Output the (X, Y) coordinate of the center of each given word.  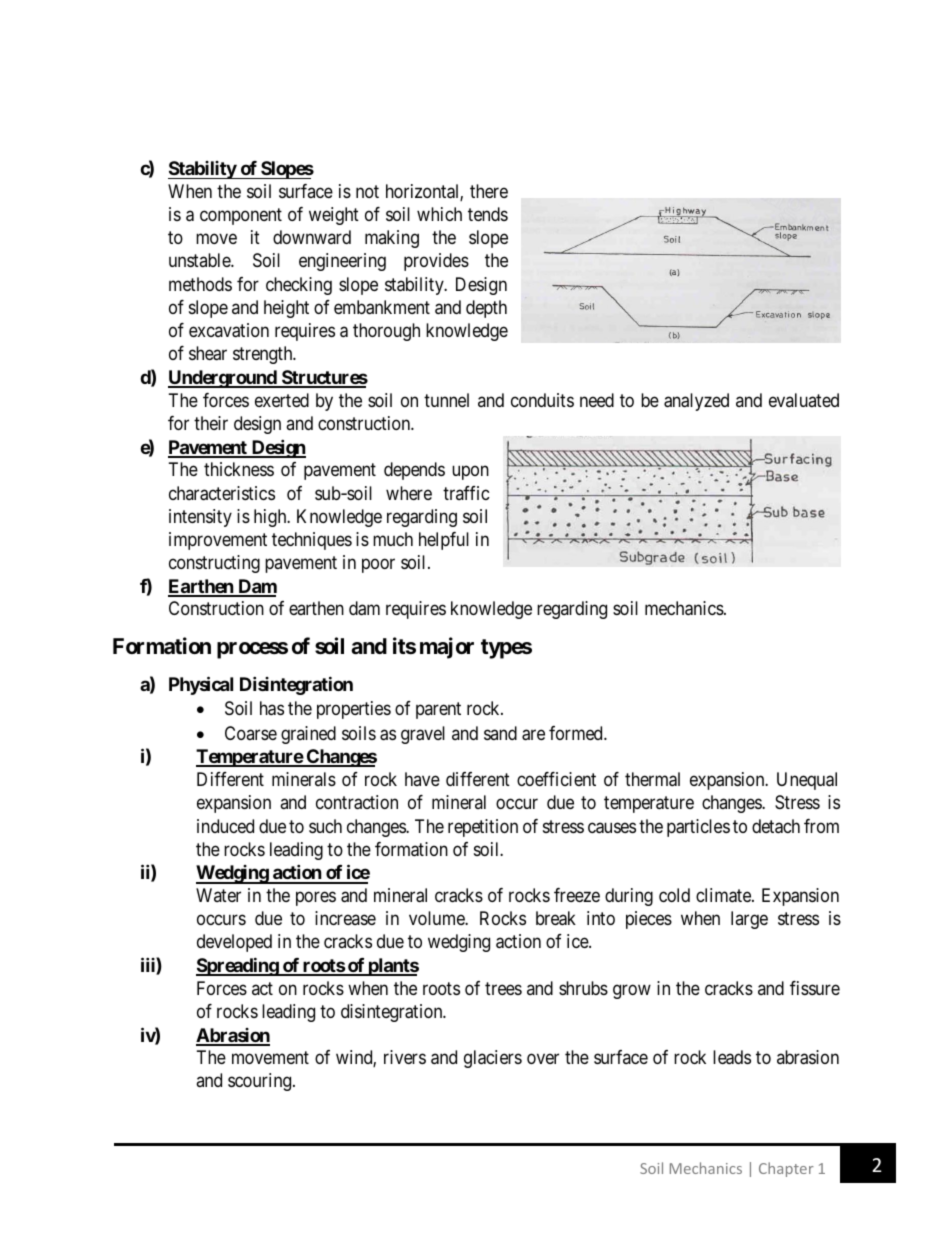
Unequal (807, 781)
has (272, 708)
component (241, 216)
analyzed (696, 402)
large (749, 920)
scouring (261, 1082)
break (556, 918)
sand (500, 733)
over (543, 1059)
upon (470, 473)
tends (488, 214)
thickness (239, 469)
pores (316, 899)
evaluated (804, 400)
